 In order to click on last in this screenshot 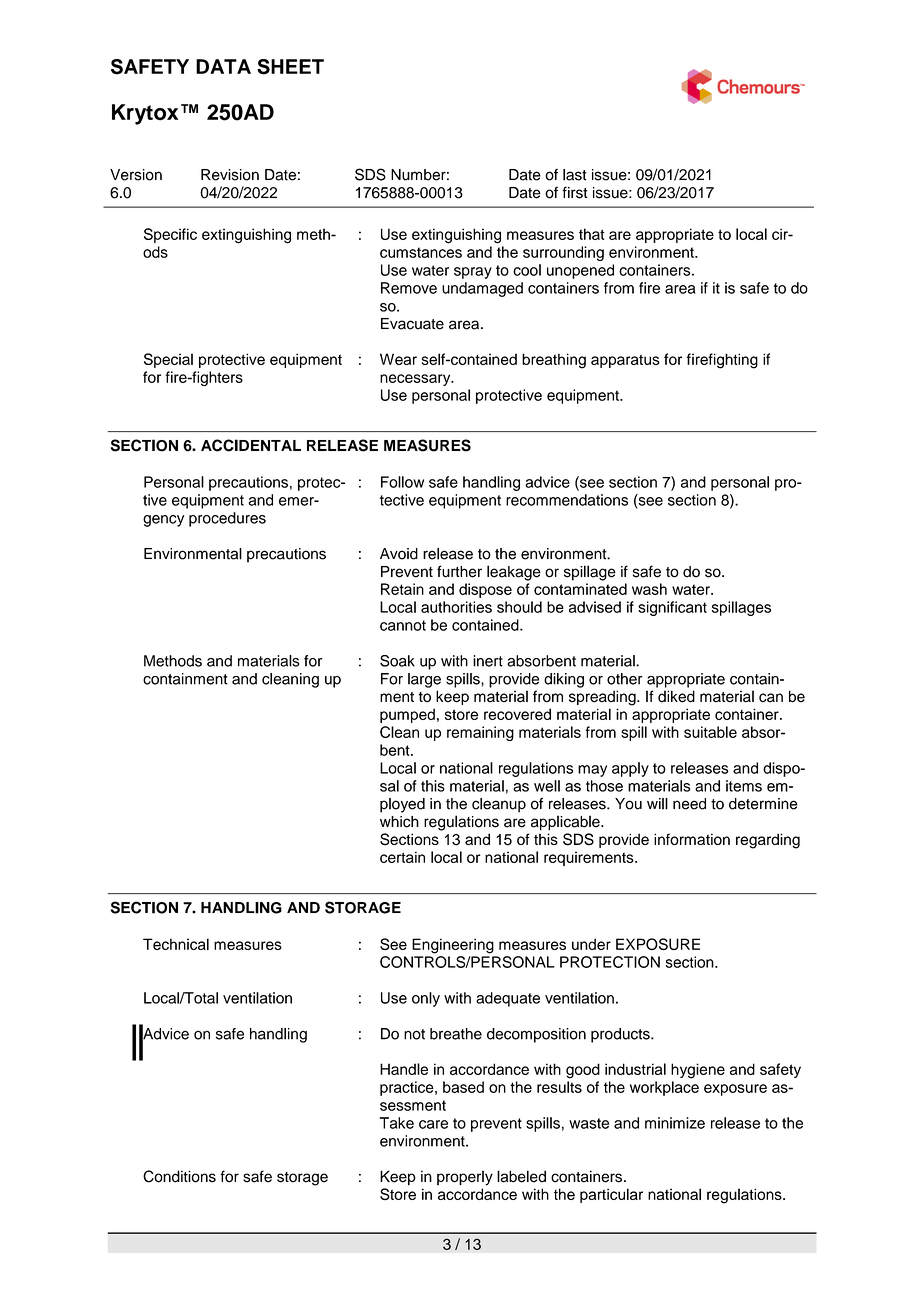, I will do `click(575, 175)`.
